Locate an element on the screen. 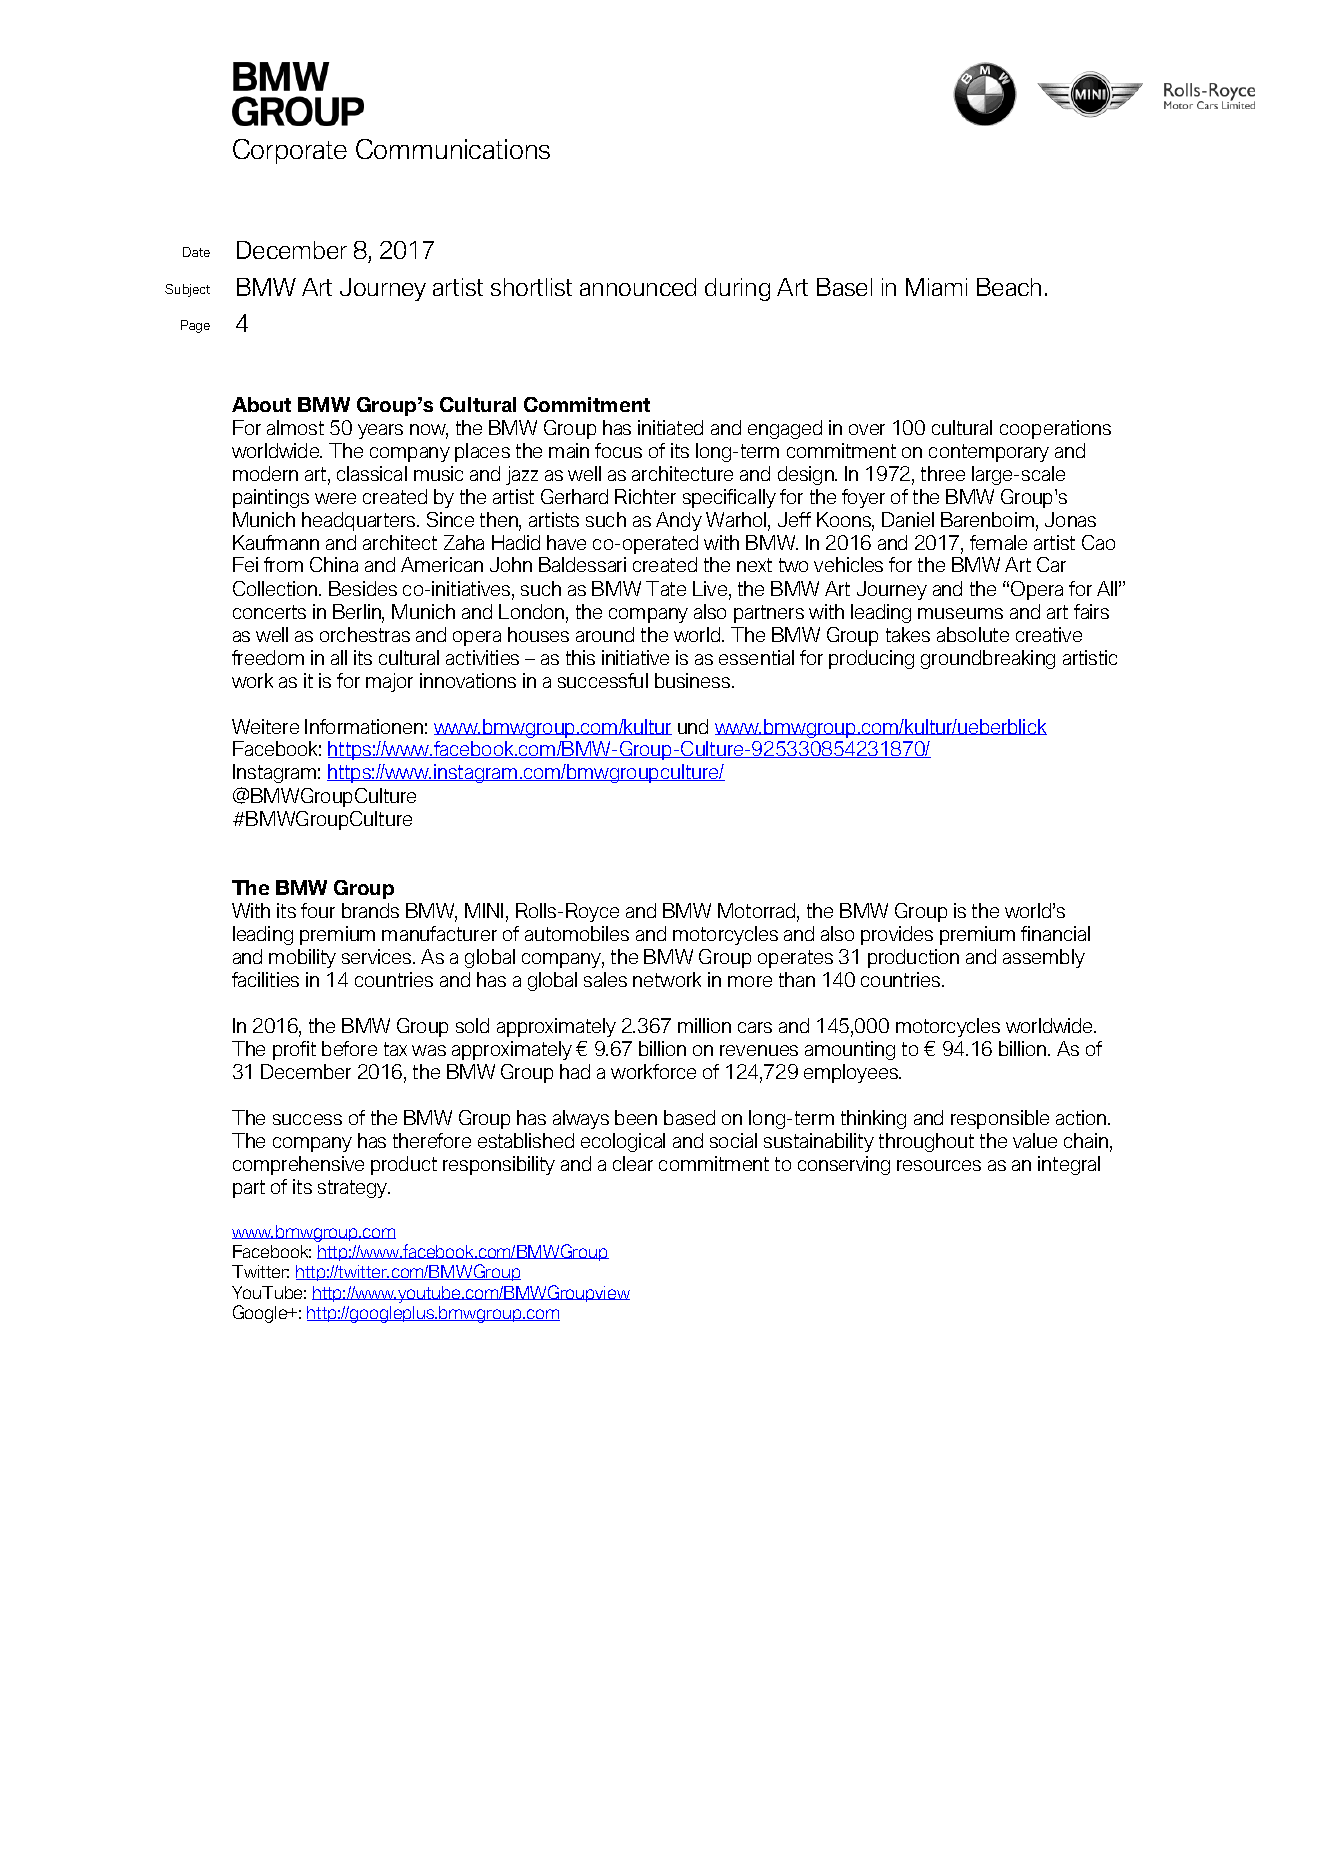 The height and width of the screenshot is (1862, 1317). announced is located at coordinates (638, 287).
